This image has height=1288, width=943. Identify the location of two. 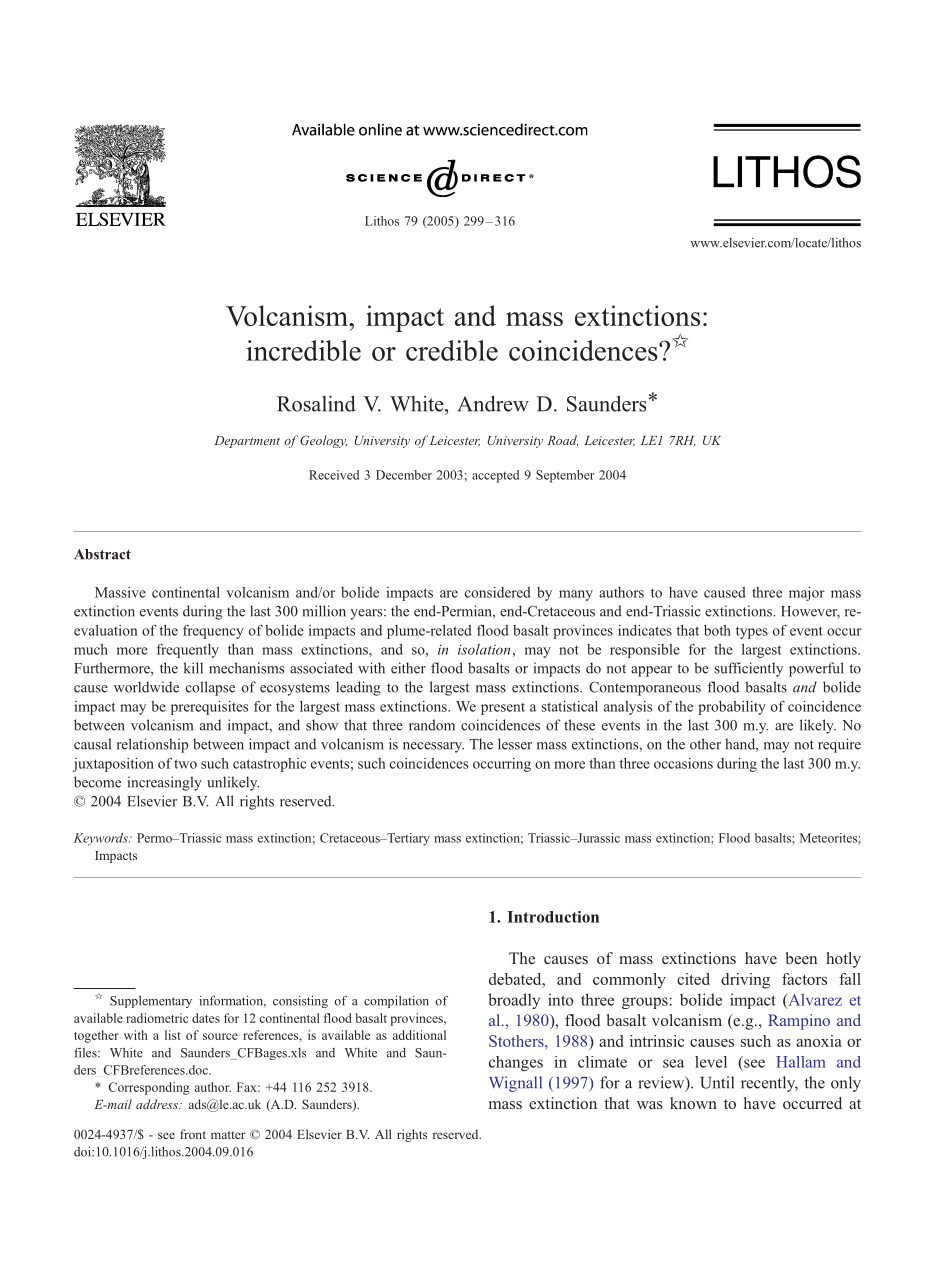
(185, 764).
